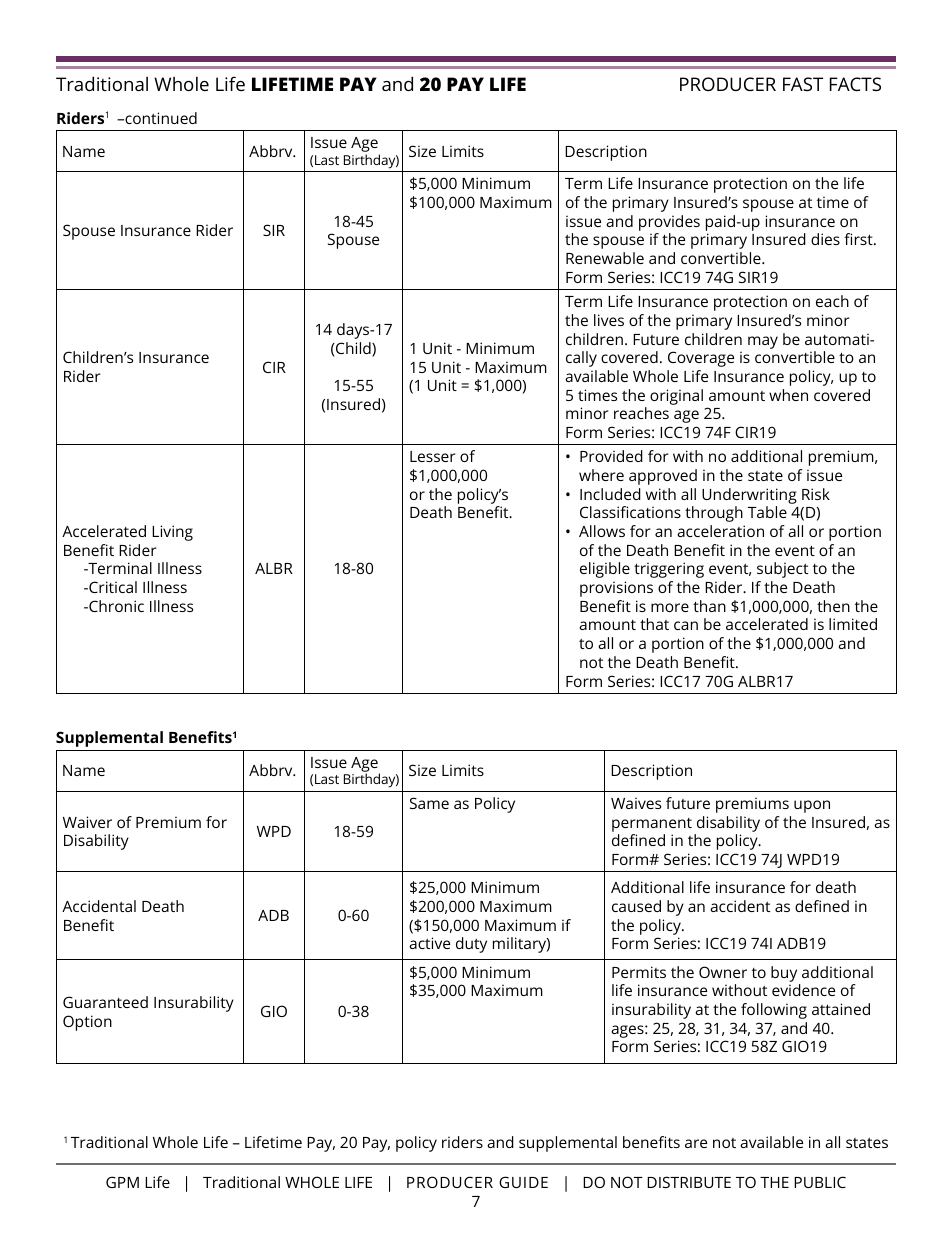 This image has height=1233, width=952. Describe the element at coordinates (523, 1182) in the image. I see `GUIDE` at that location.
